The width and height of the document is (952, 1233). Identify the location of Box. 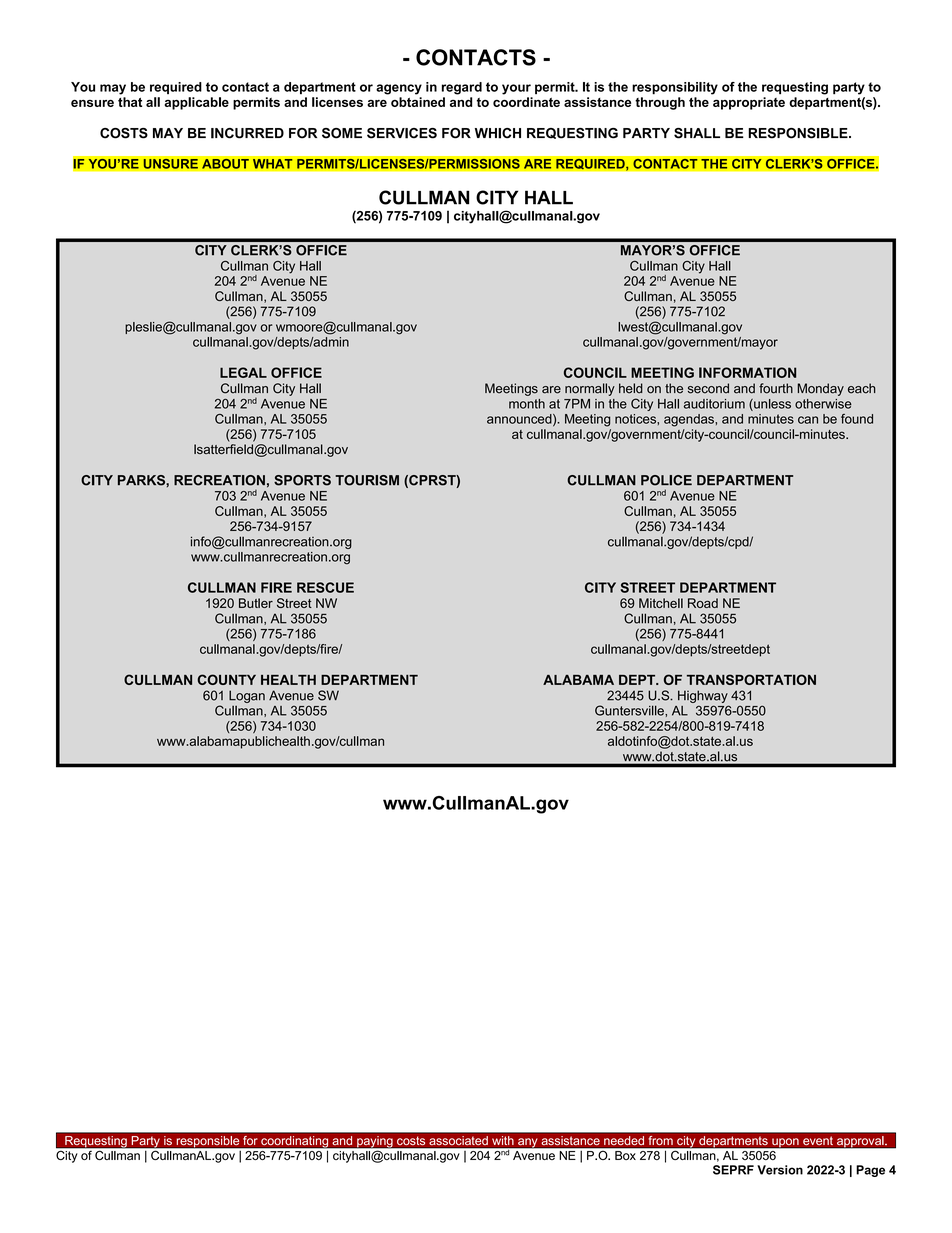
(625, 1155).
